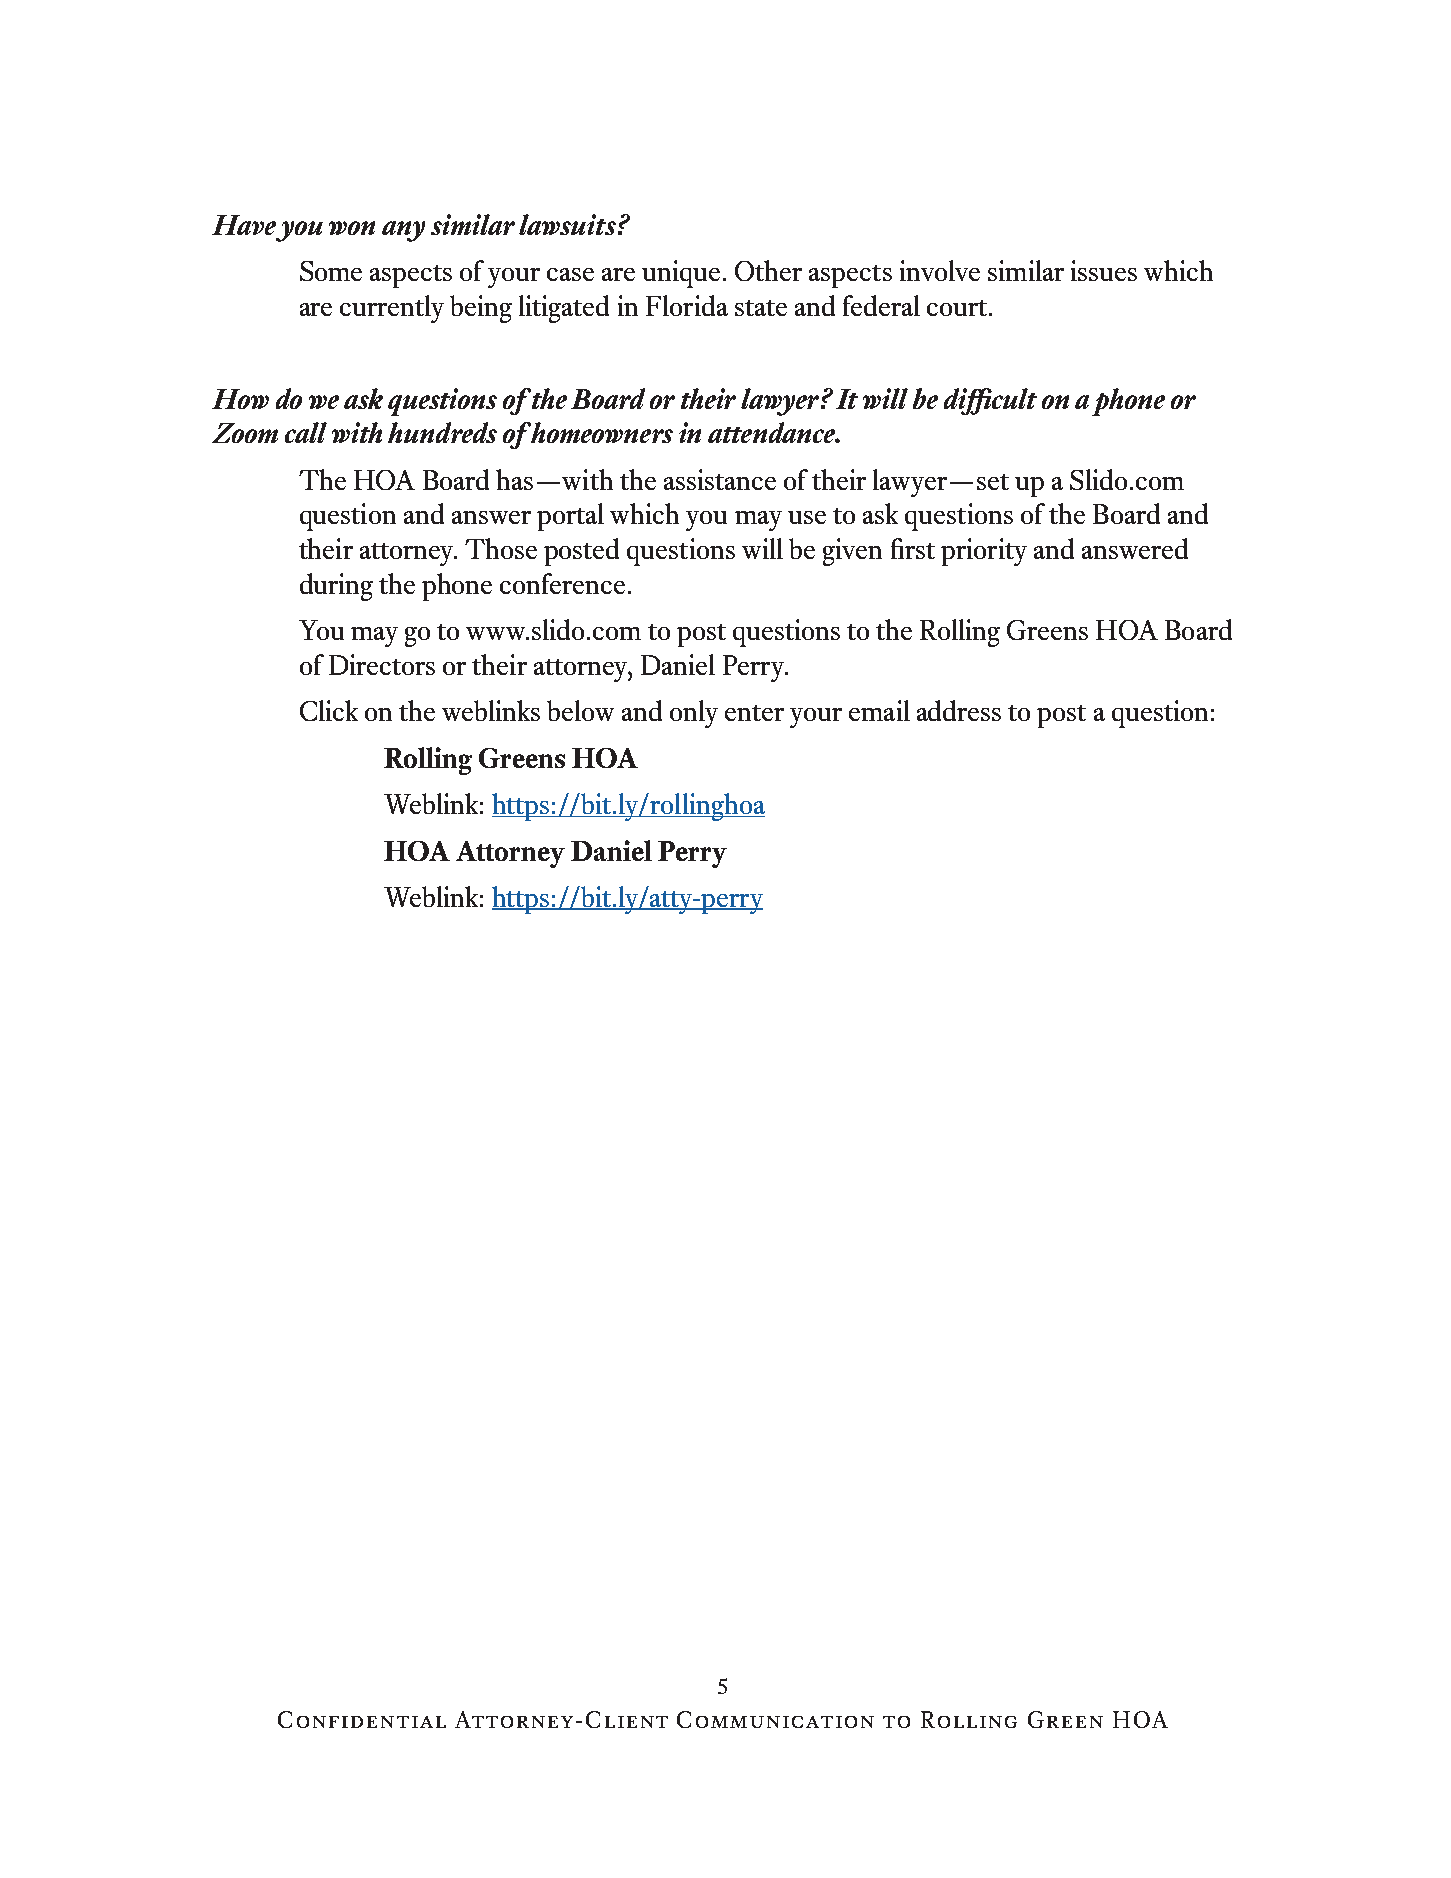  Describe the element at coordinates (352, 228) in the image. I see `won` at that location.
